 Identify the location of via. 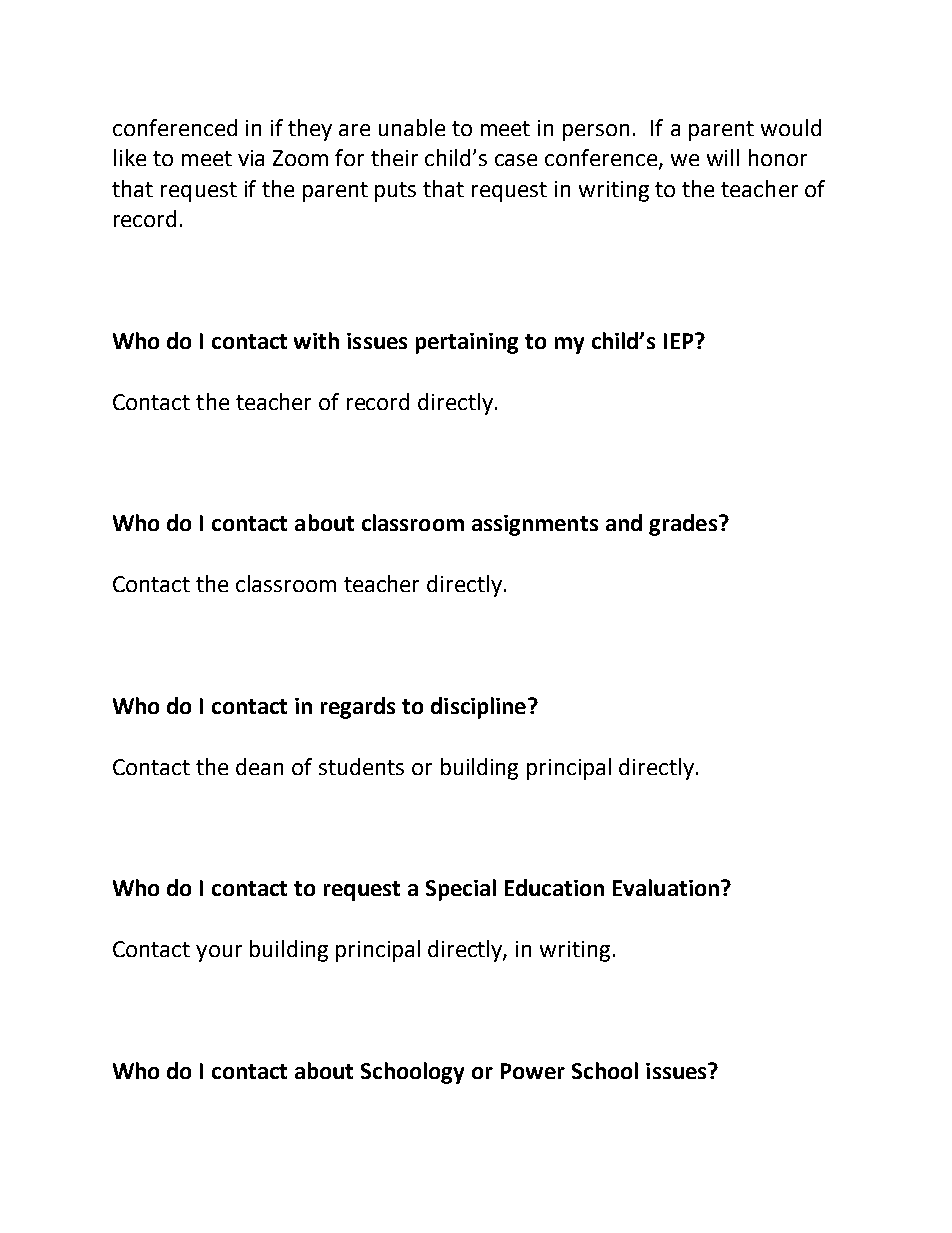
(251, 158).
